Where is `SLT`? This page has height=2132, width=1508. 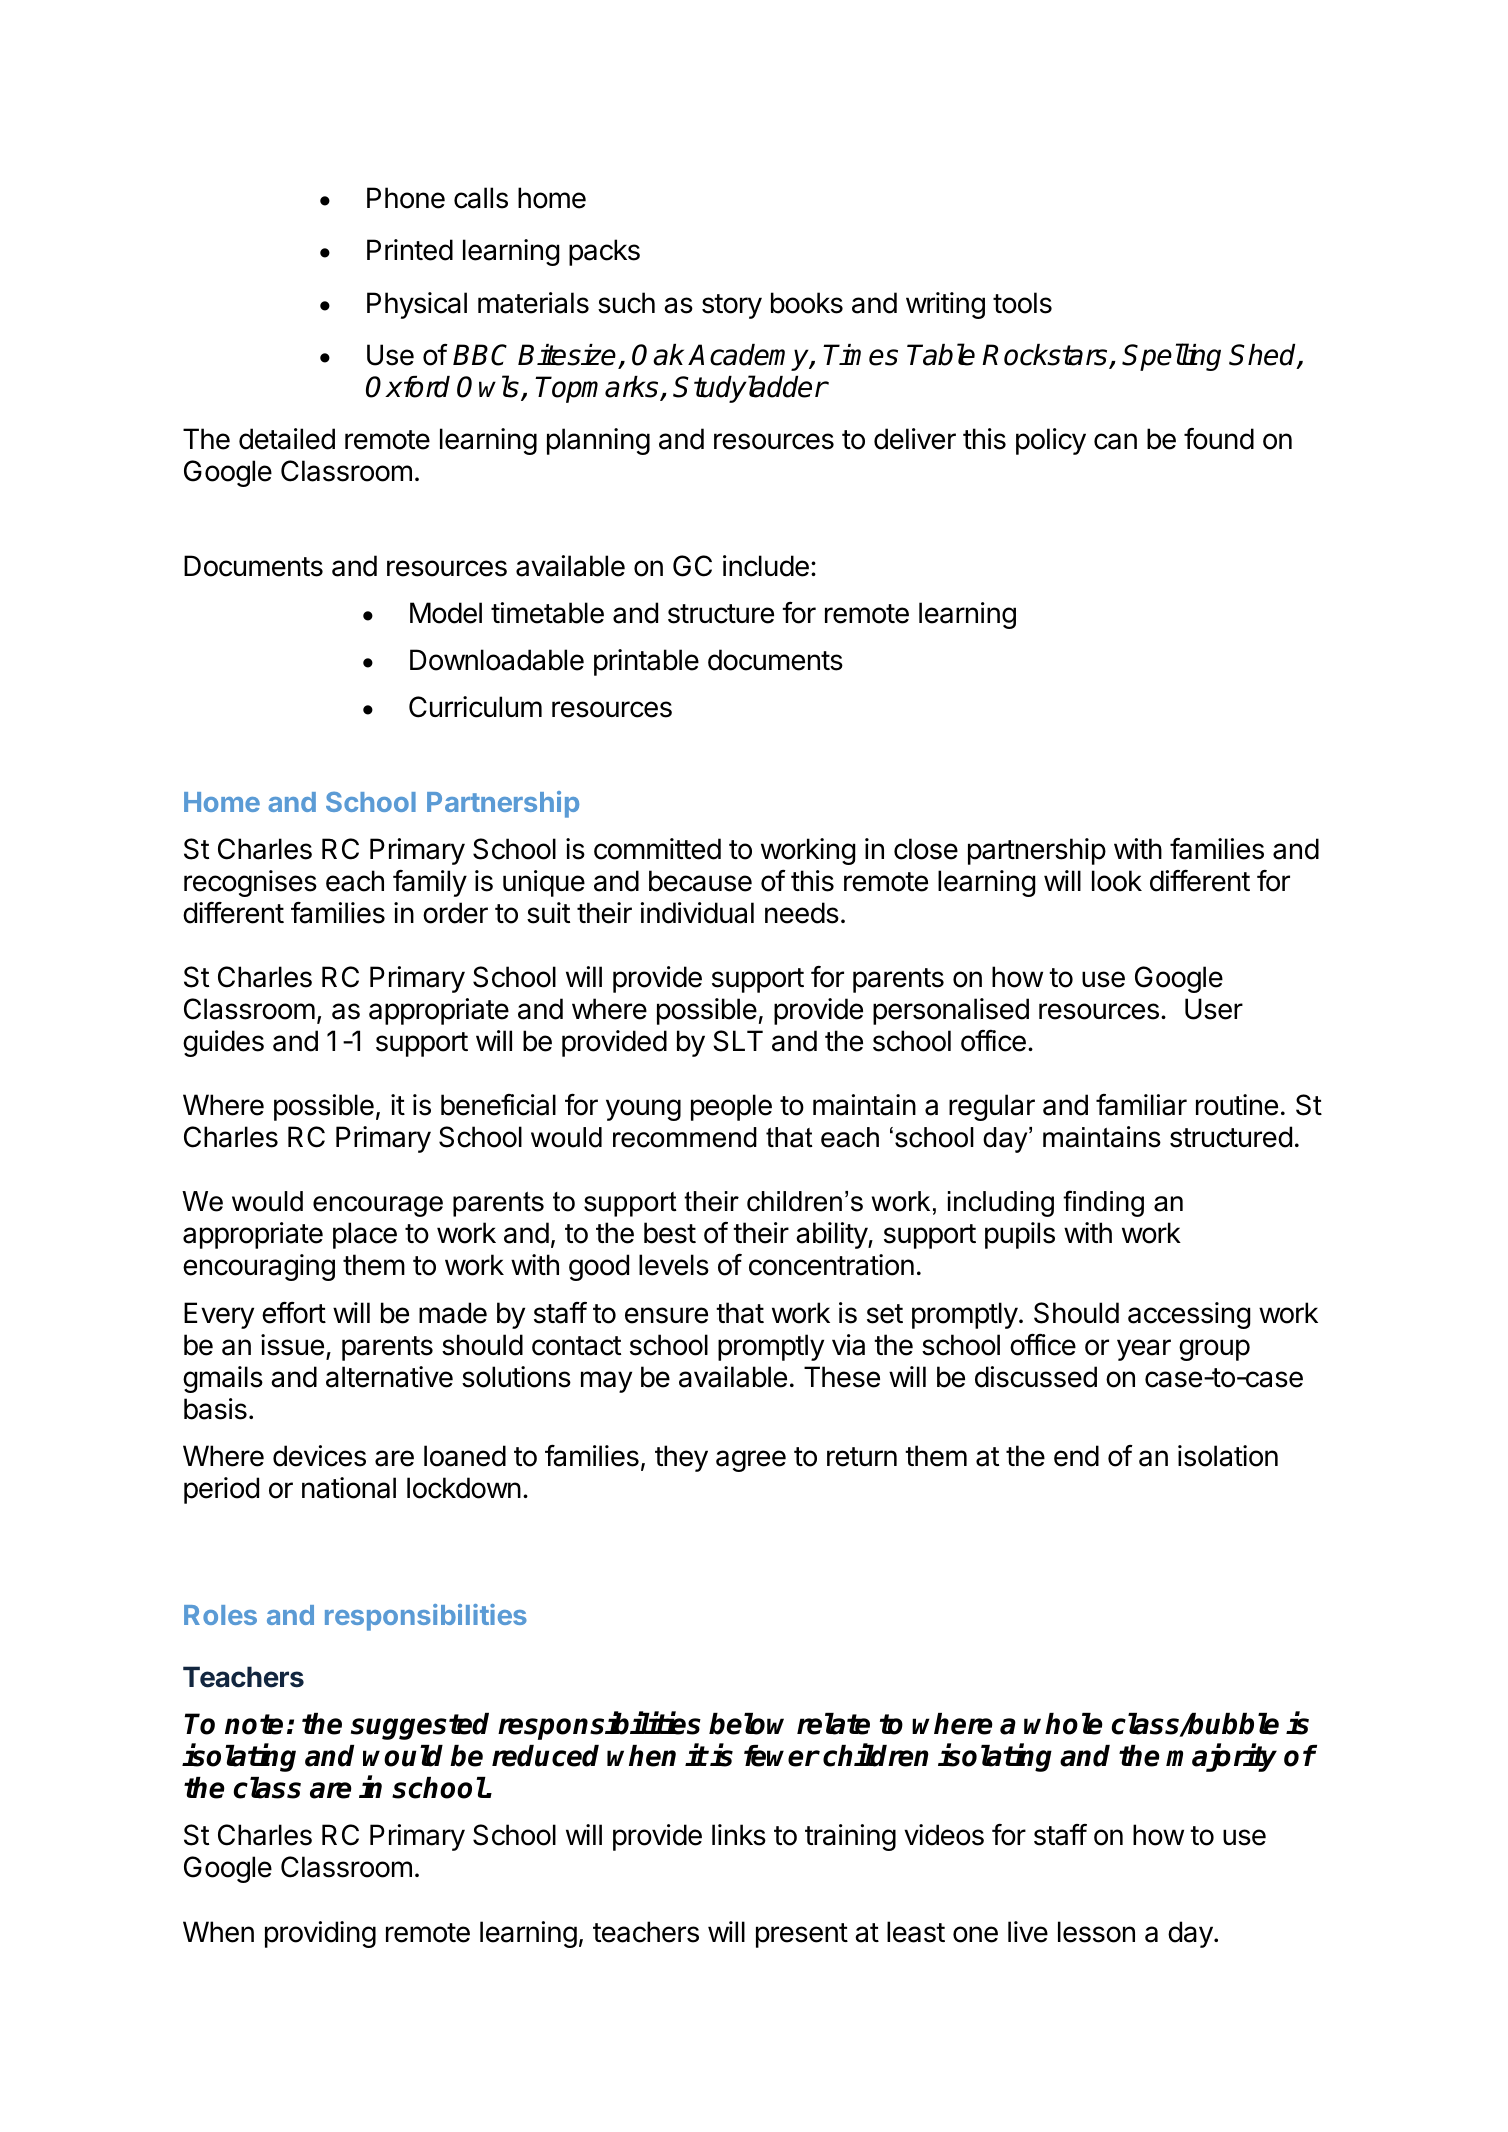 SLT is located at coordinates (738, 1041).
